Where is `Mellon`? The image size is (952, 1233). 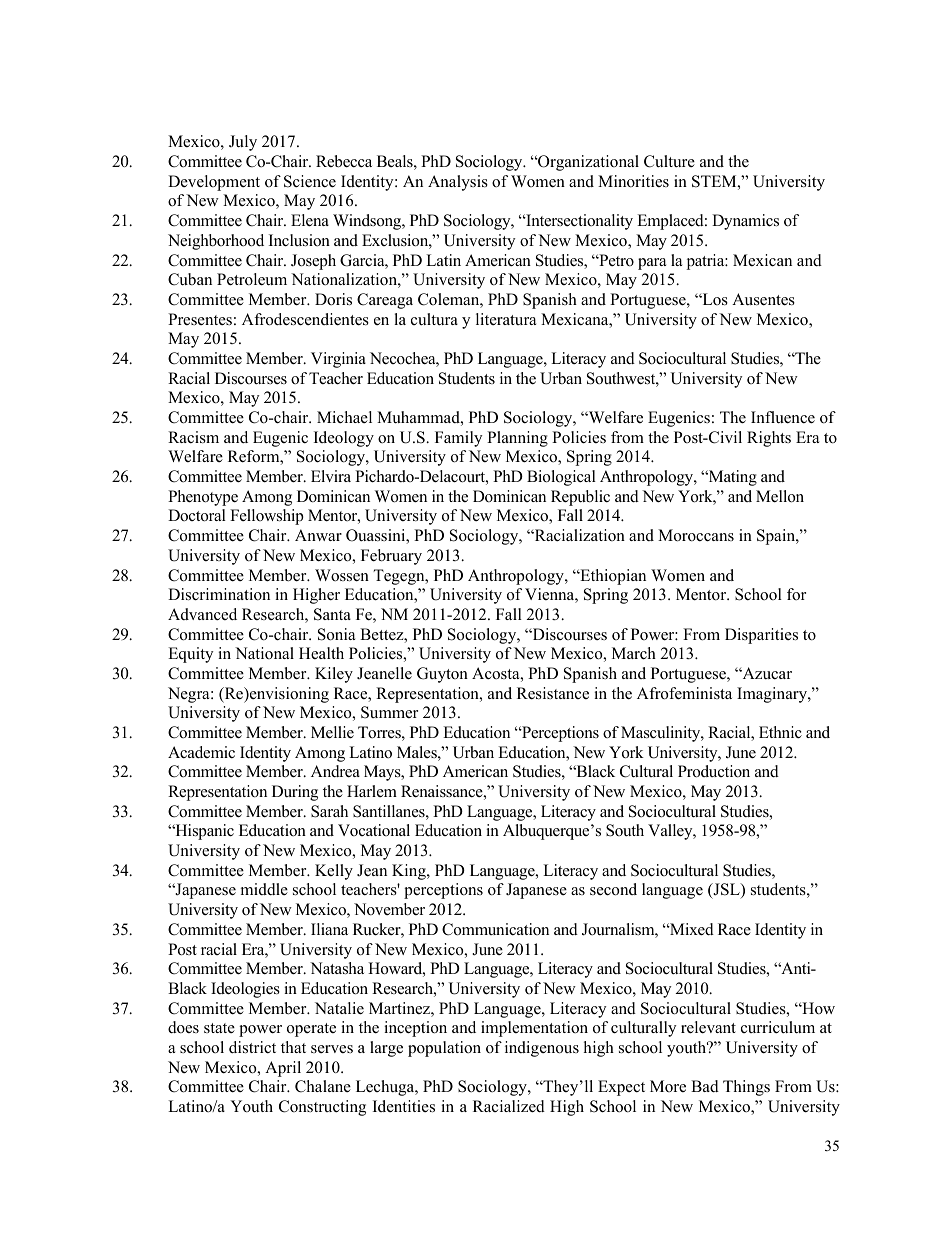 Mellon is located at coordinates (780, 496).
